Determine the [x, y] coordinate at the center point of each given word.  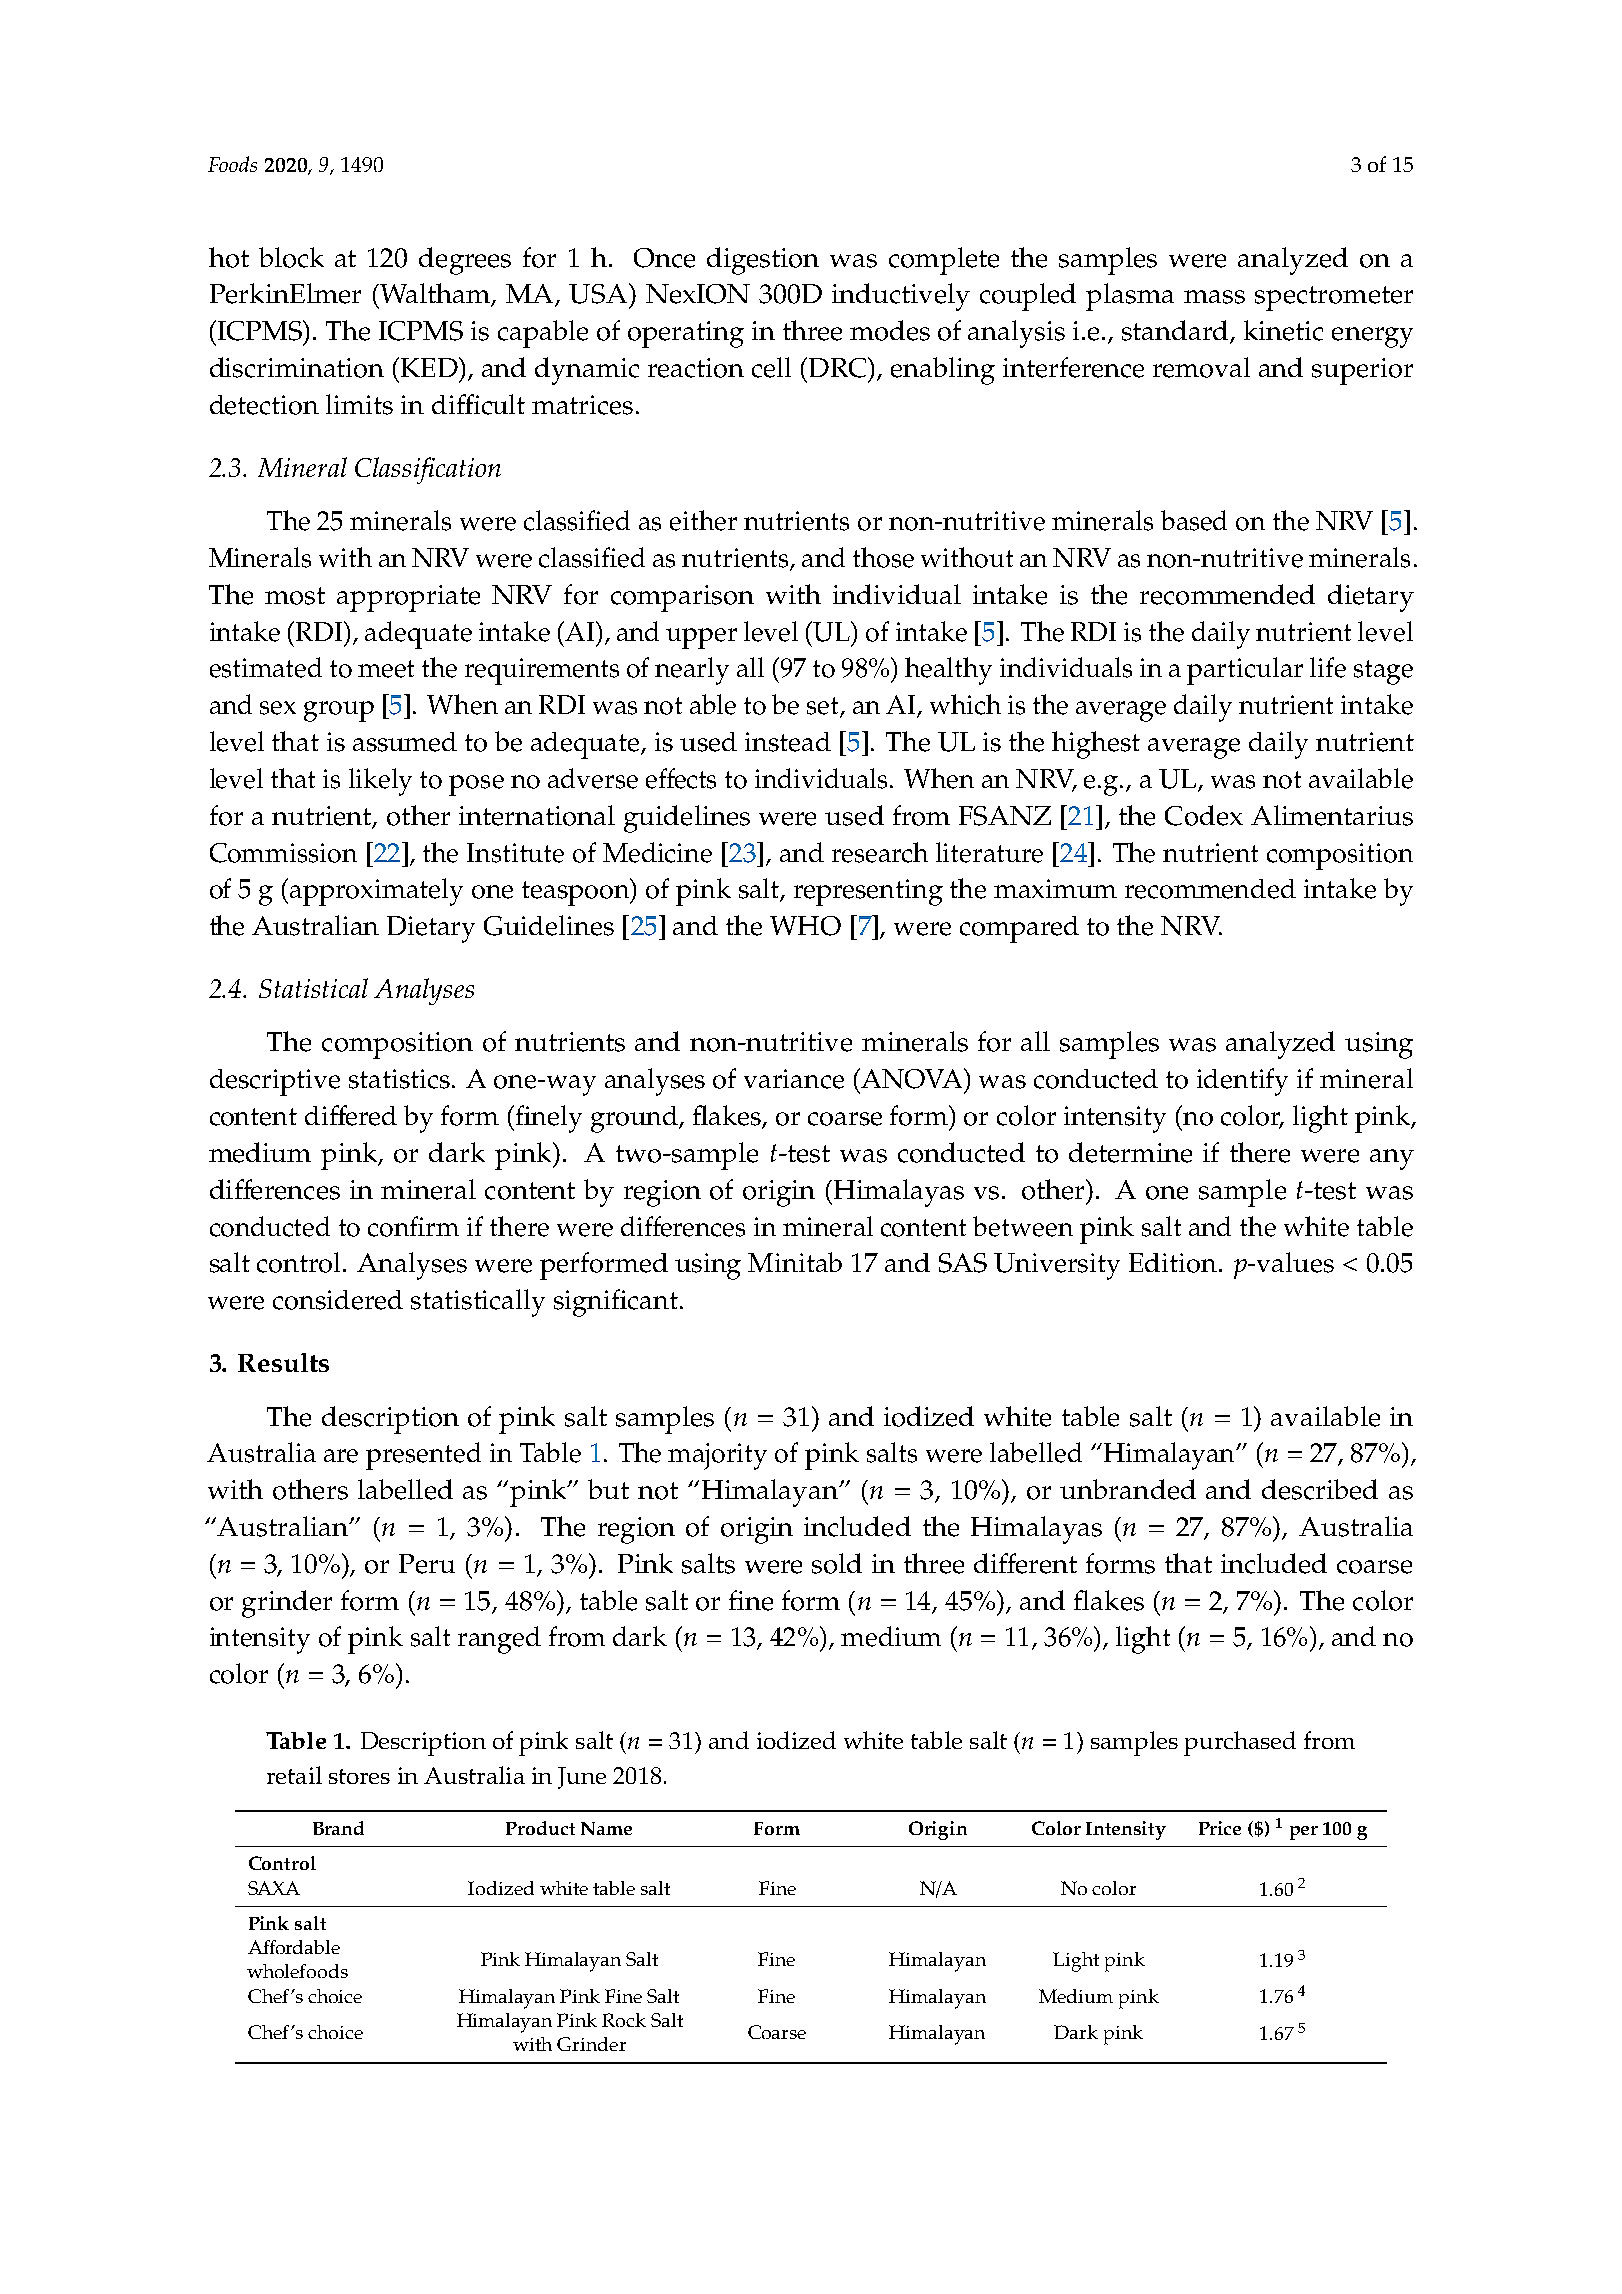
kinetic [1283, 330]
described [1320, 1489]
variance [794, 1079]
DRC [839, 367]
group [339, 711]
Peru [427, 1564]
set [824, 707]
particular [1245, 671]
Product [540, 1828]
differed [351, 1115]
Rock [624, 2020]
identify [1242, 1082]
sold [837, 1563]
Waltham [435, 294]
